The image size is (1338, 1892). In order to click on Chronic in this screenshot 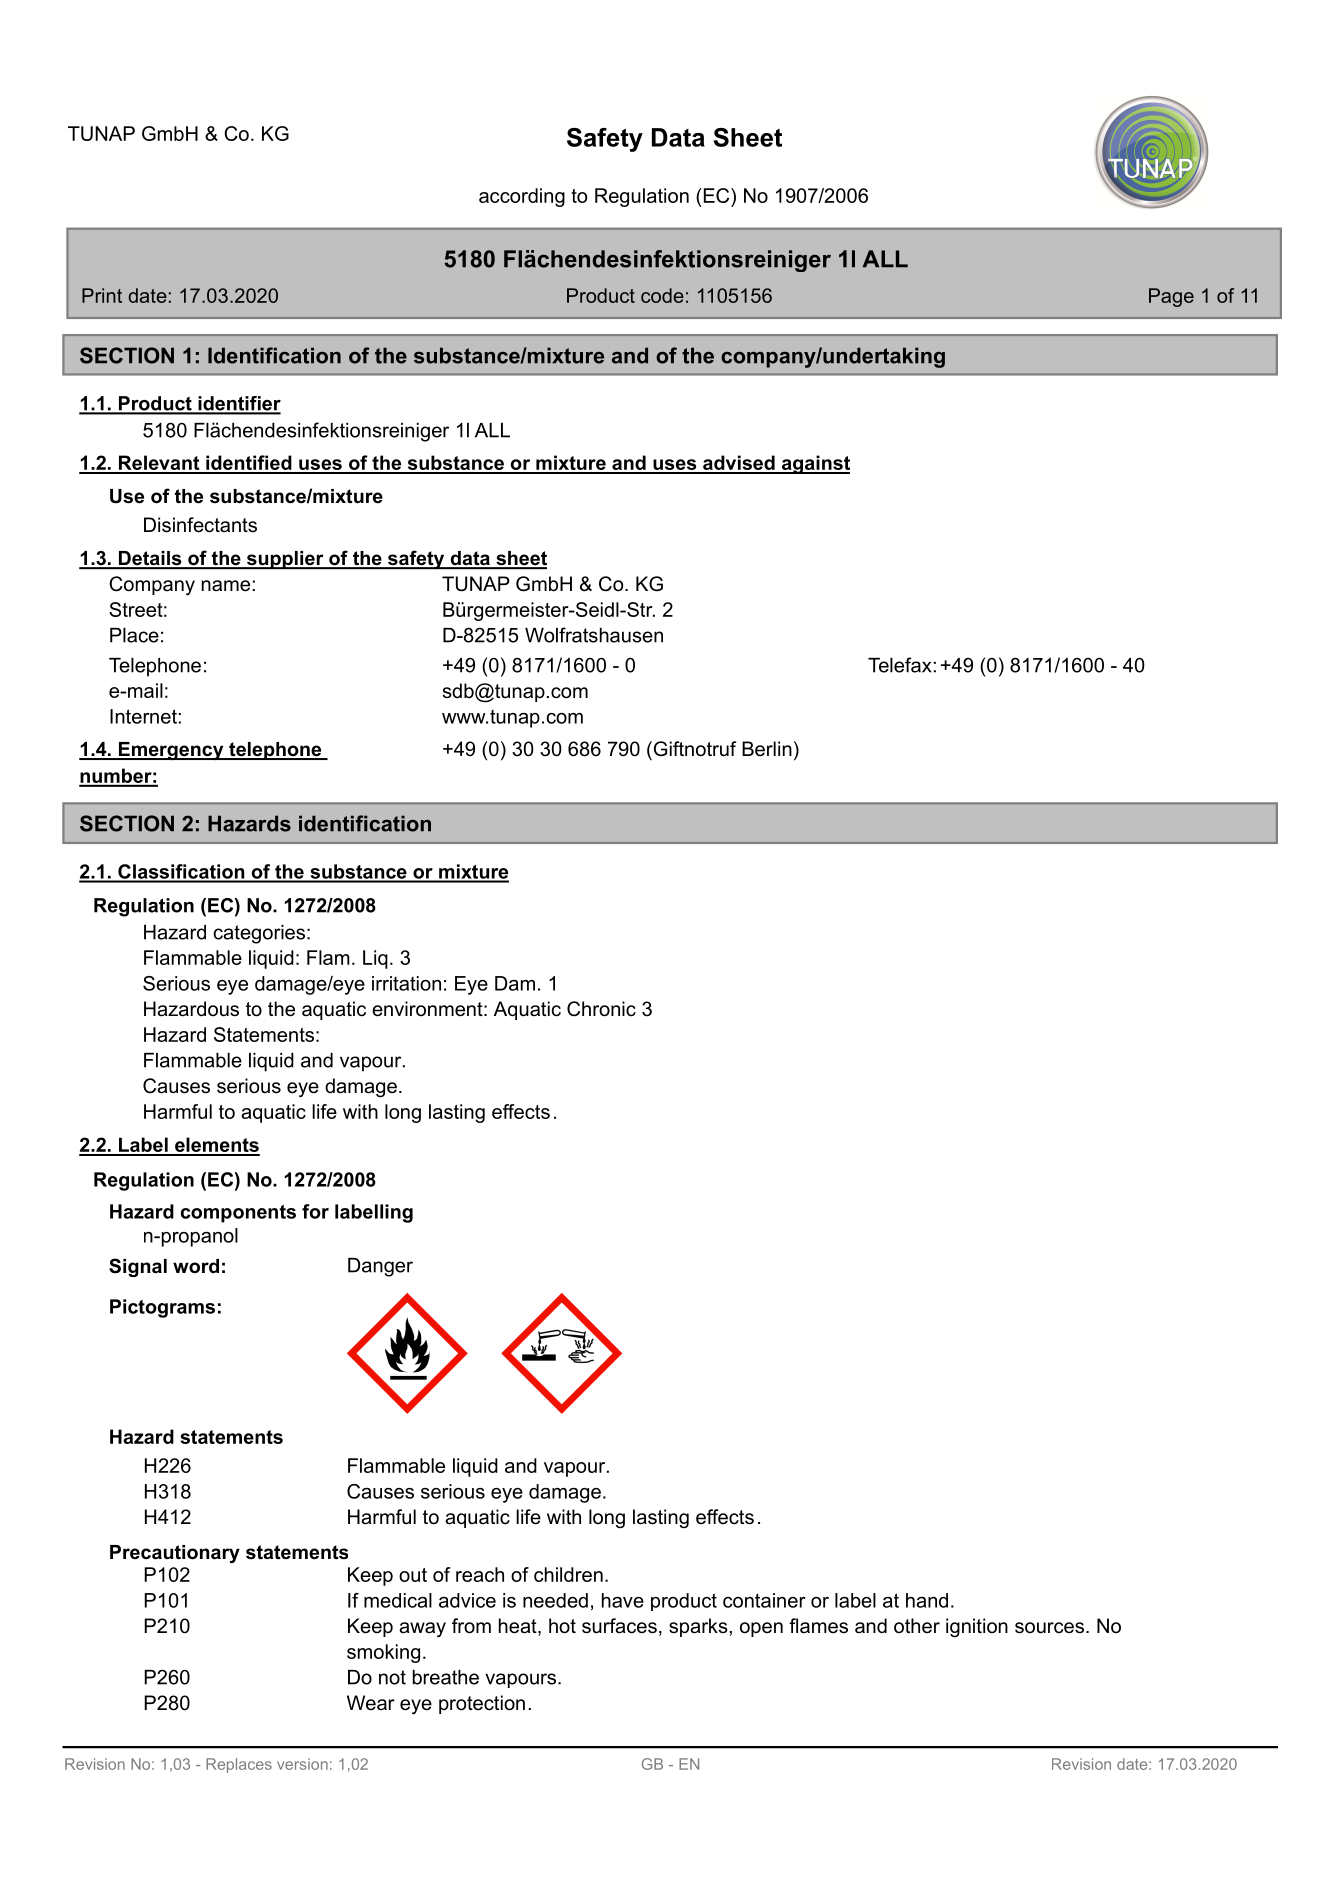, I will do `click(601, 1009)`.
